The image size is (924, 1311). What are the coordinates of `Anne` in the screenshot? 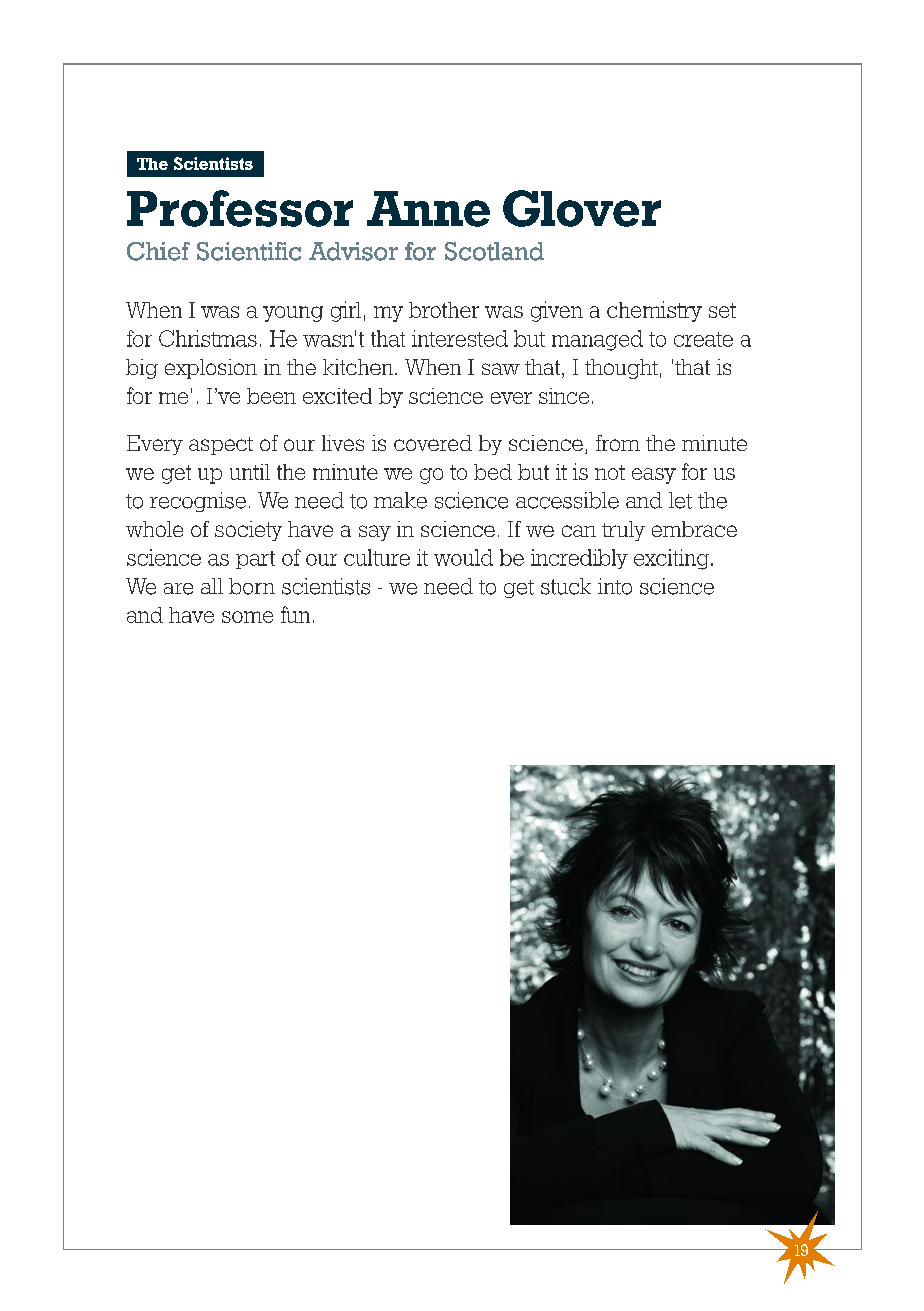 It's located at (428, 209).
